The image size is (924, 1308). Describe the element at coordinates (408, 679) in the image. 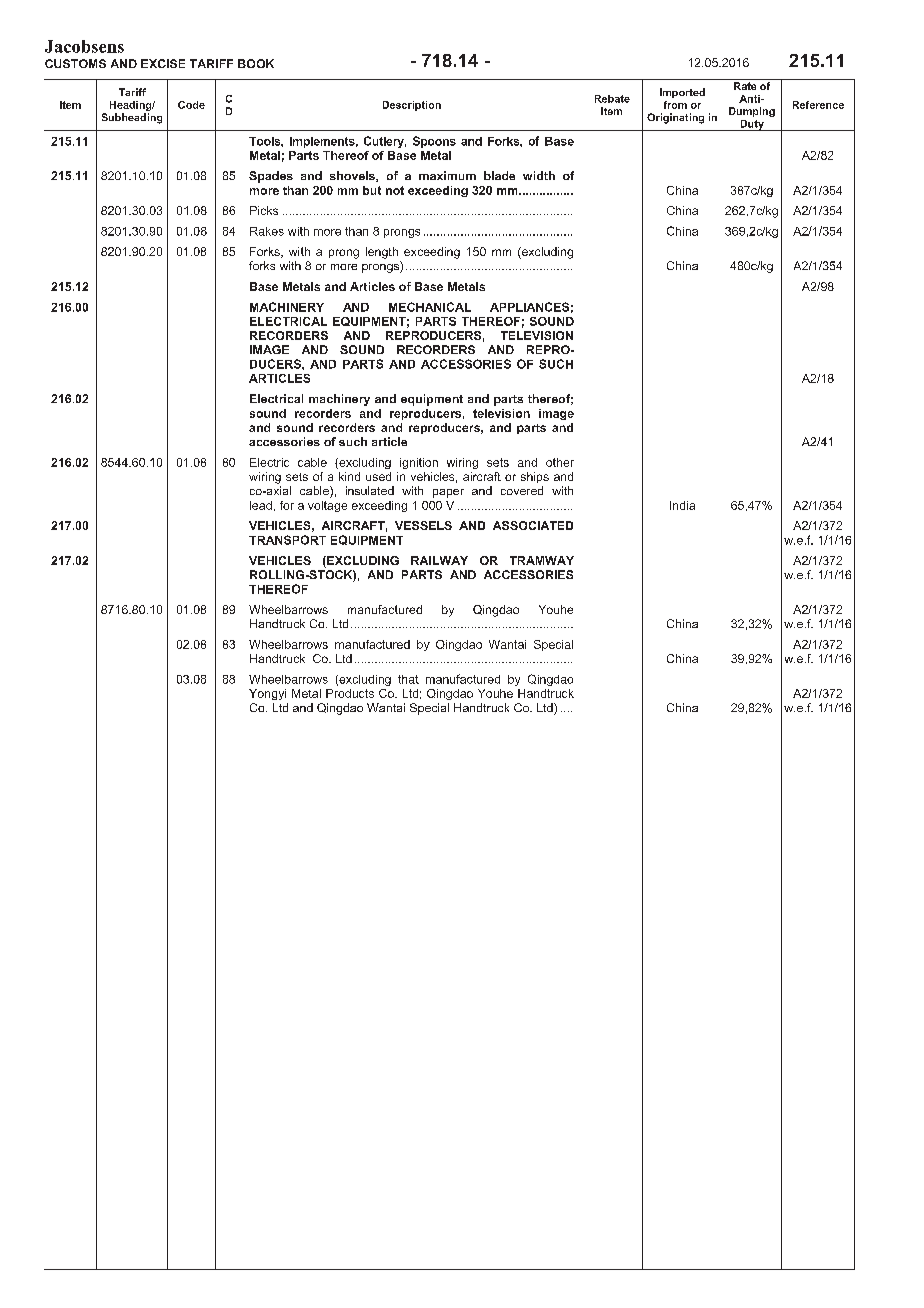

I see `that` at that location.
